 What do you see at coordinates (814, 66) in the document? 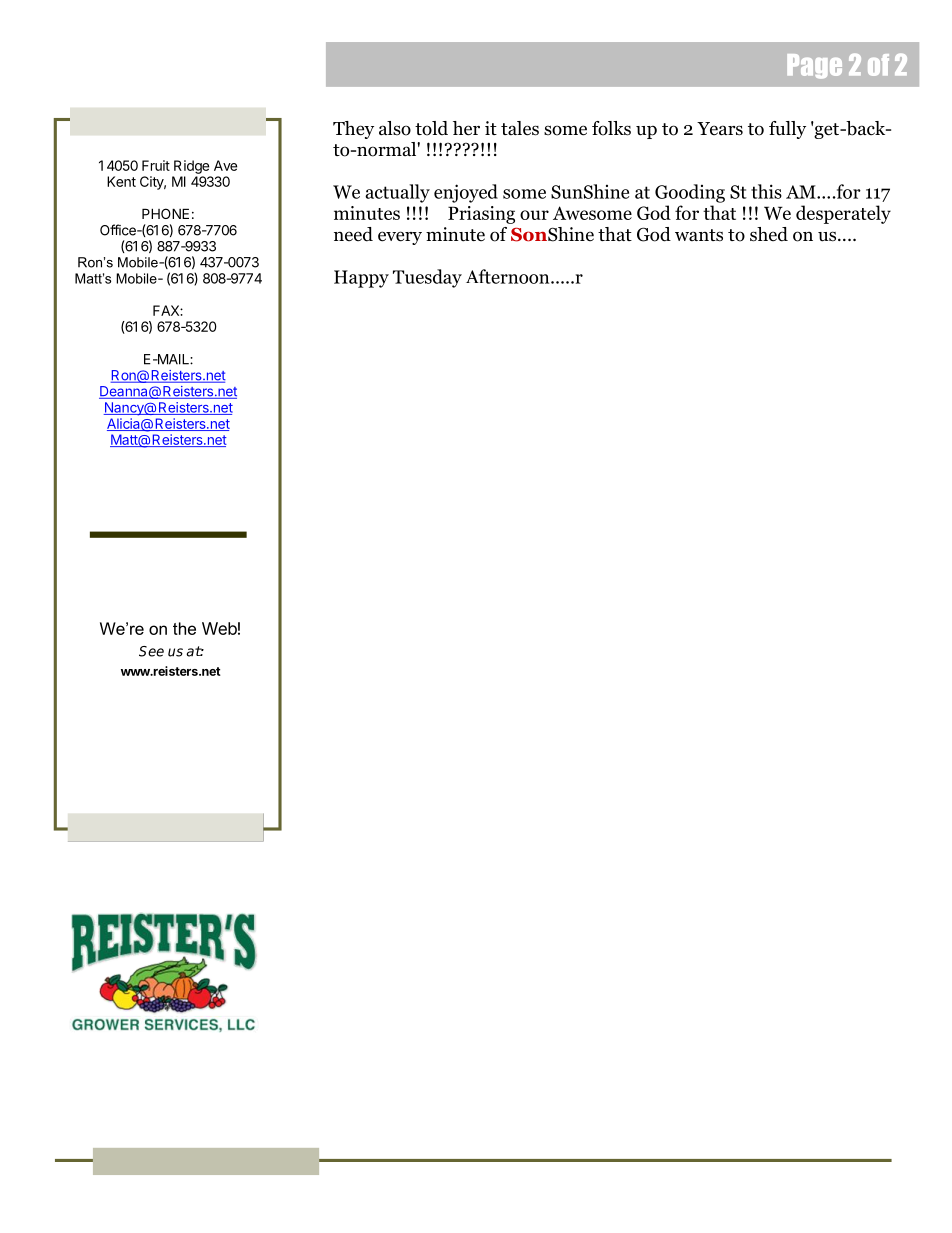
I see `Page` at bounding box center [814, 66].
